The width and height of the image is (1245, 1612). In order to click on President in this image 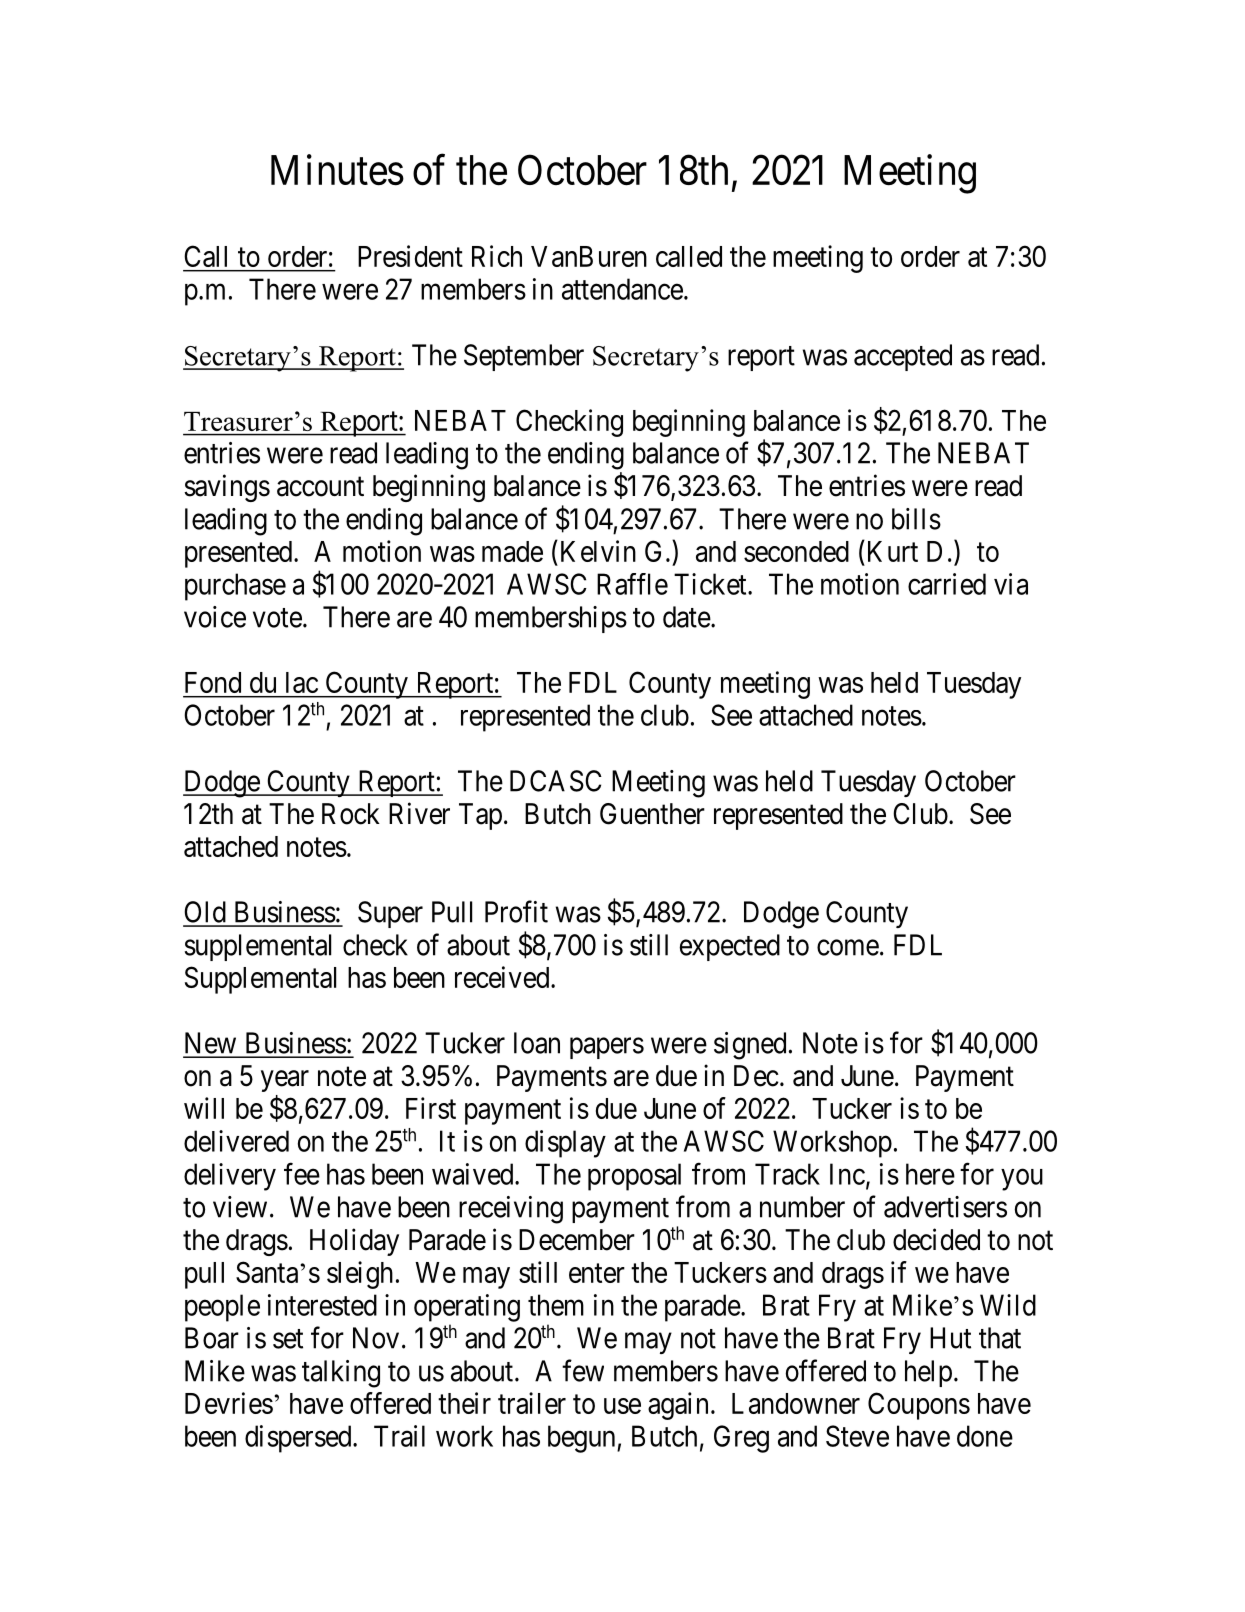, I will do `click(410, 256)`.
